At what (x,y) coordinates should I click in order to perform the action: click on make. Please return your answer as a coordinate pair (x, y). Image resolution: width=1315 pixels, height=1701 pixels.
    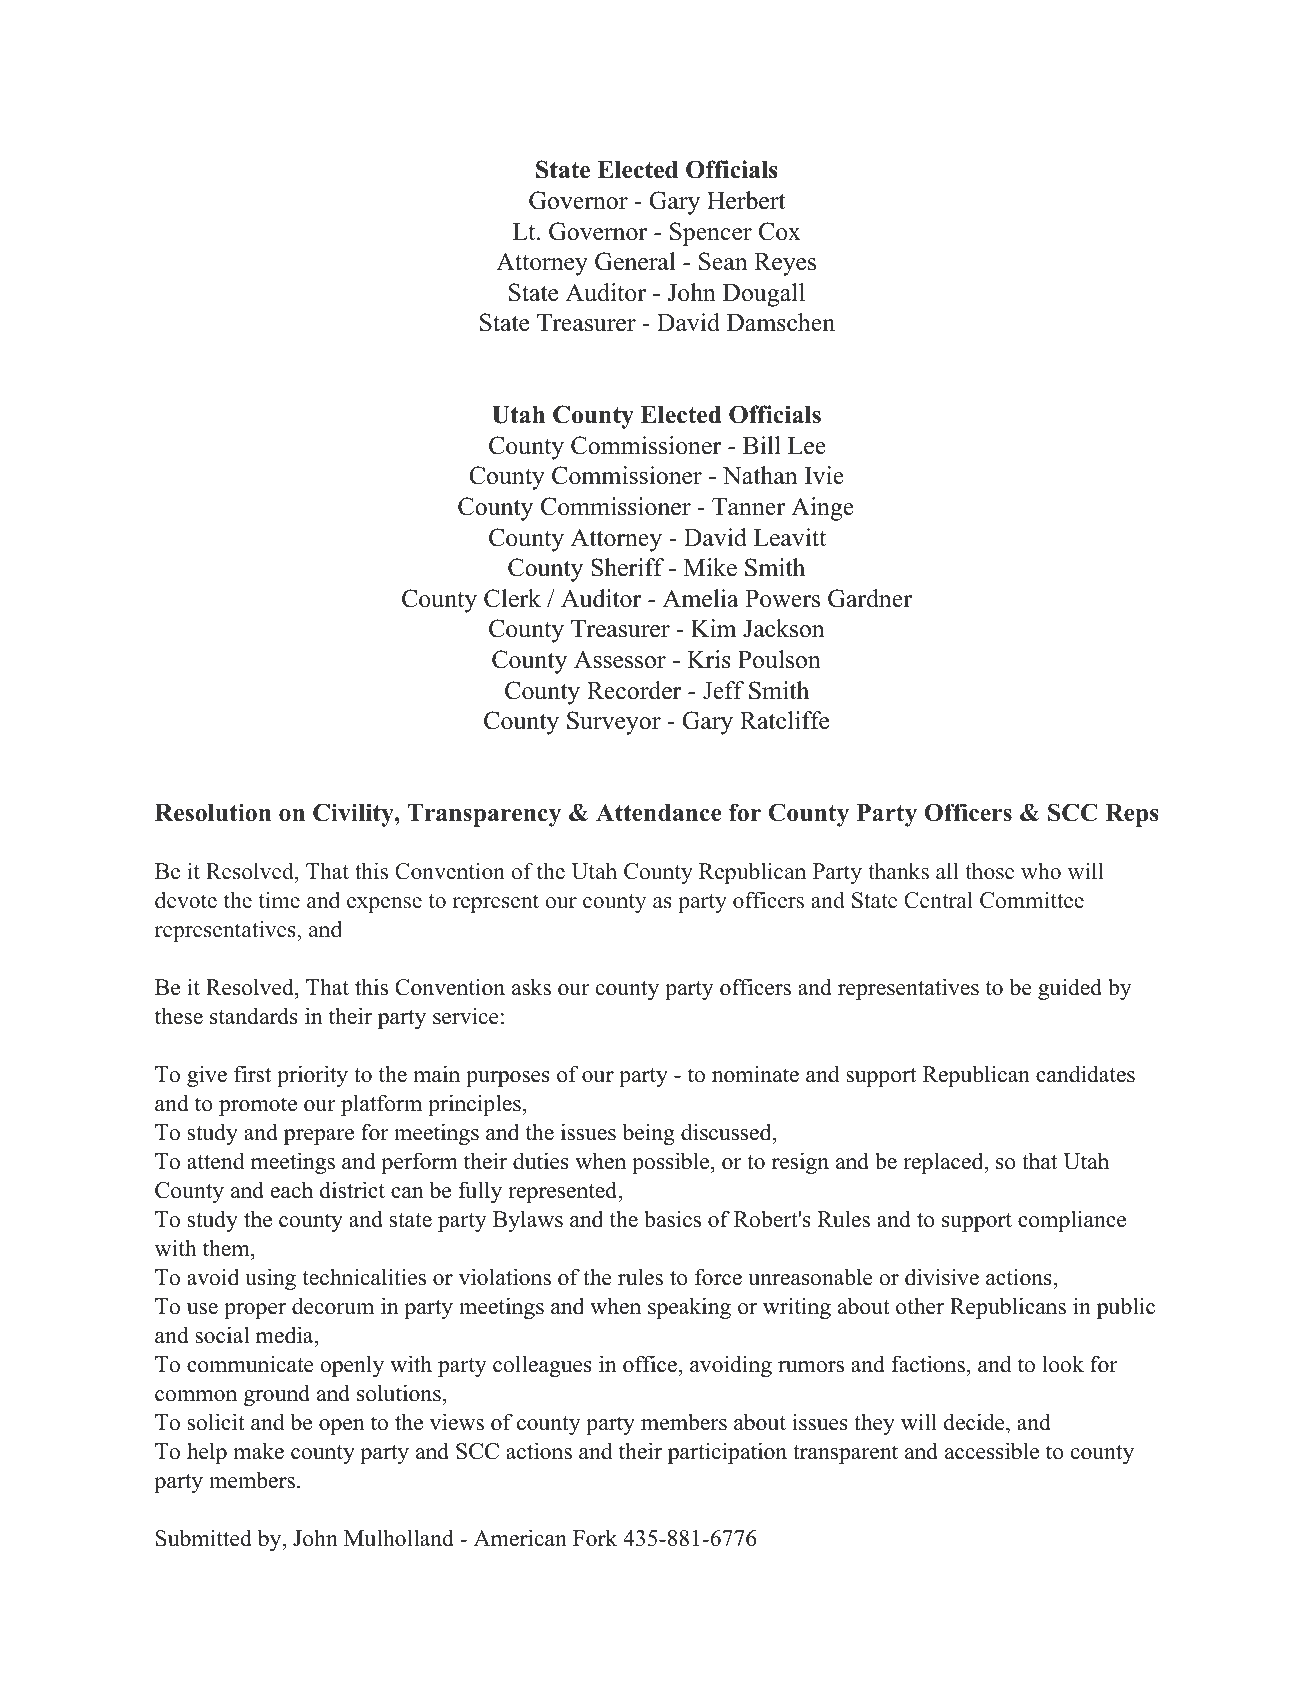
    Looking at the image, I should click on (258, 1451).
